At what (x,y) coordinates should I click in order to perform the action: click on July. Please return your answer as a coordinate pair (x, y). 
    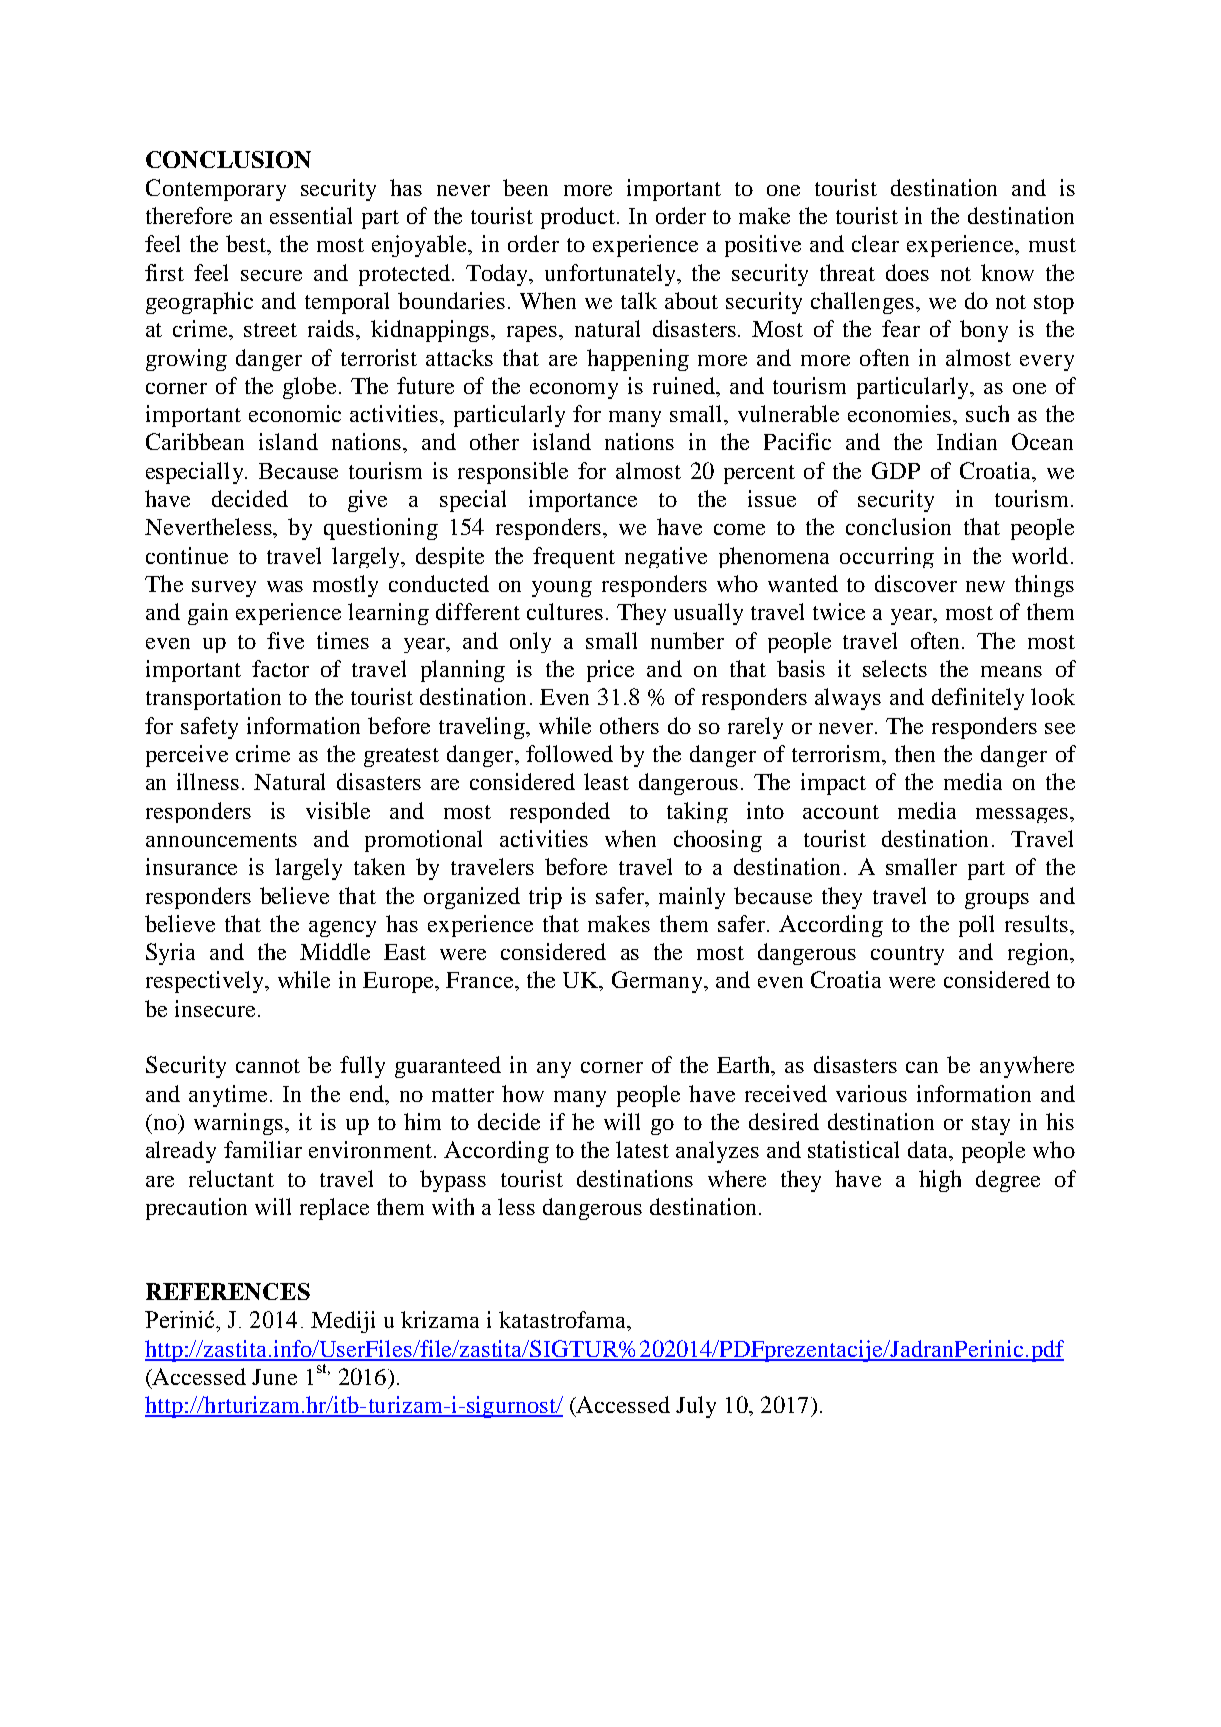
    Looking at the image, I should click on (696, 1407).
